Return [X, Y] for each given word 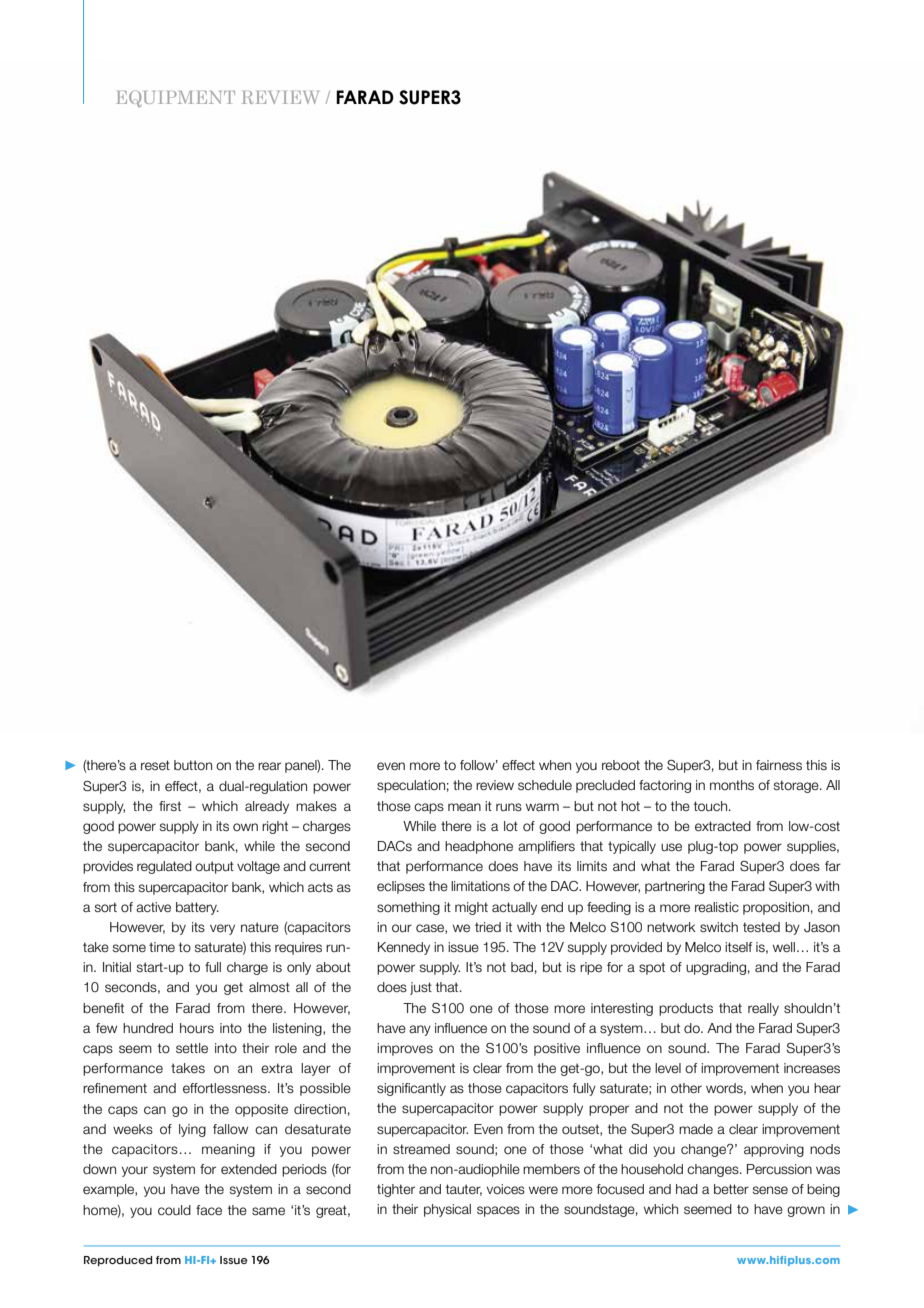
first [170, 806]
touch [712, 806]
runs [509, 807]
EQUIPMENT [176, 98]
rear [269, 766]
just [421, 988]
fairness [779, 765]
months [732, 785]
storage [797, 786]
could [174, 1210]
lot [511, 826]
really [763, 1009]
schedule [545, 785]
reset [155, 765]
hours [197, 1028]
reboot [621, 765]
